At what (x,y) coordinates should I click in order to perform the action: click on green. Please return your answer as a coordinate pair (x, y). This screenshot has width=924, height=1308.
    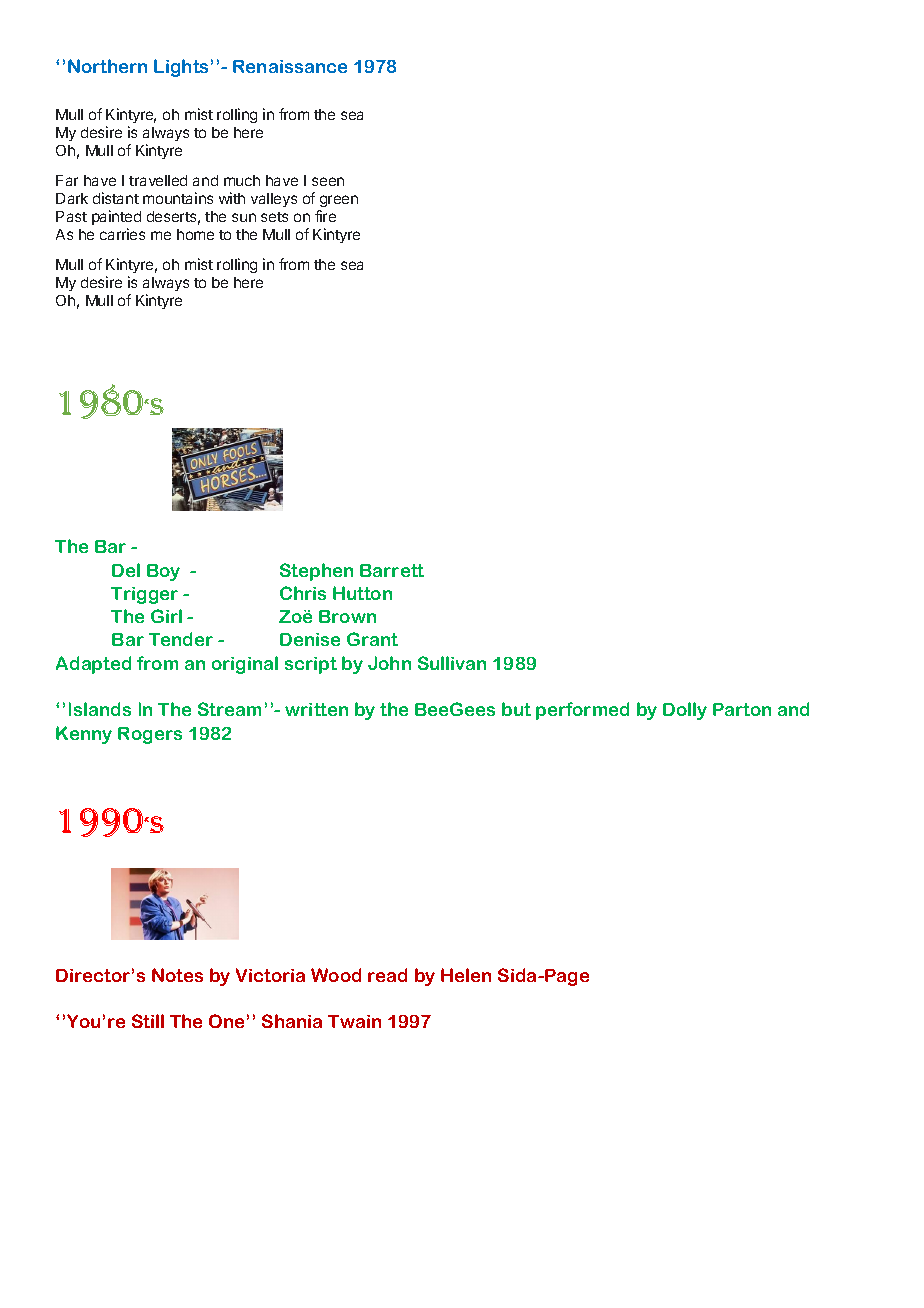
    Looking at the image, I should click on (339, 201).
